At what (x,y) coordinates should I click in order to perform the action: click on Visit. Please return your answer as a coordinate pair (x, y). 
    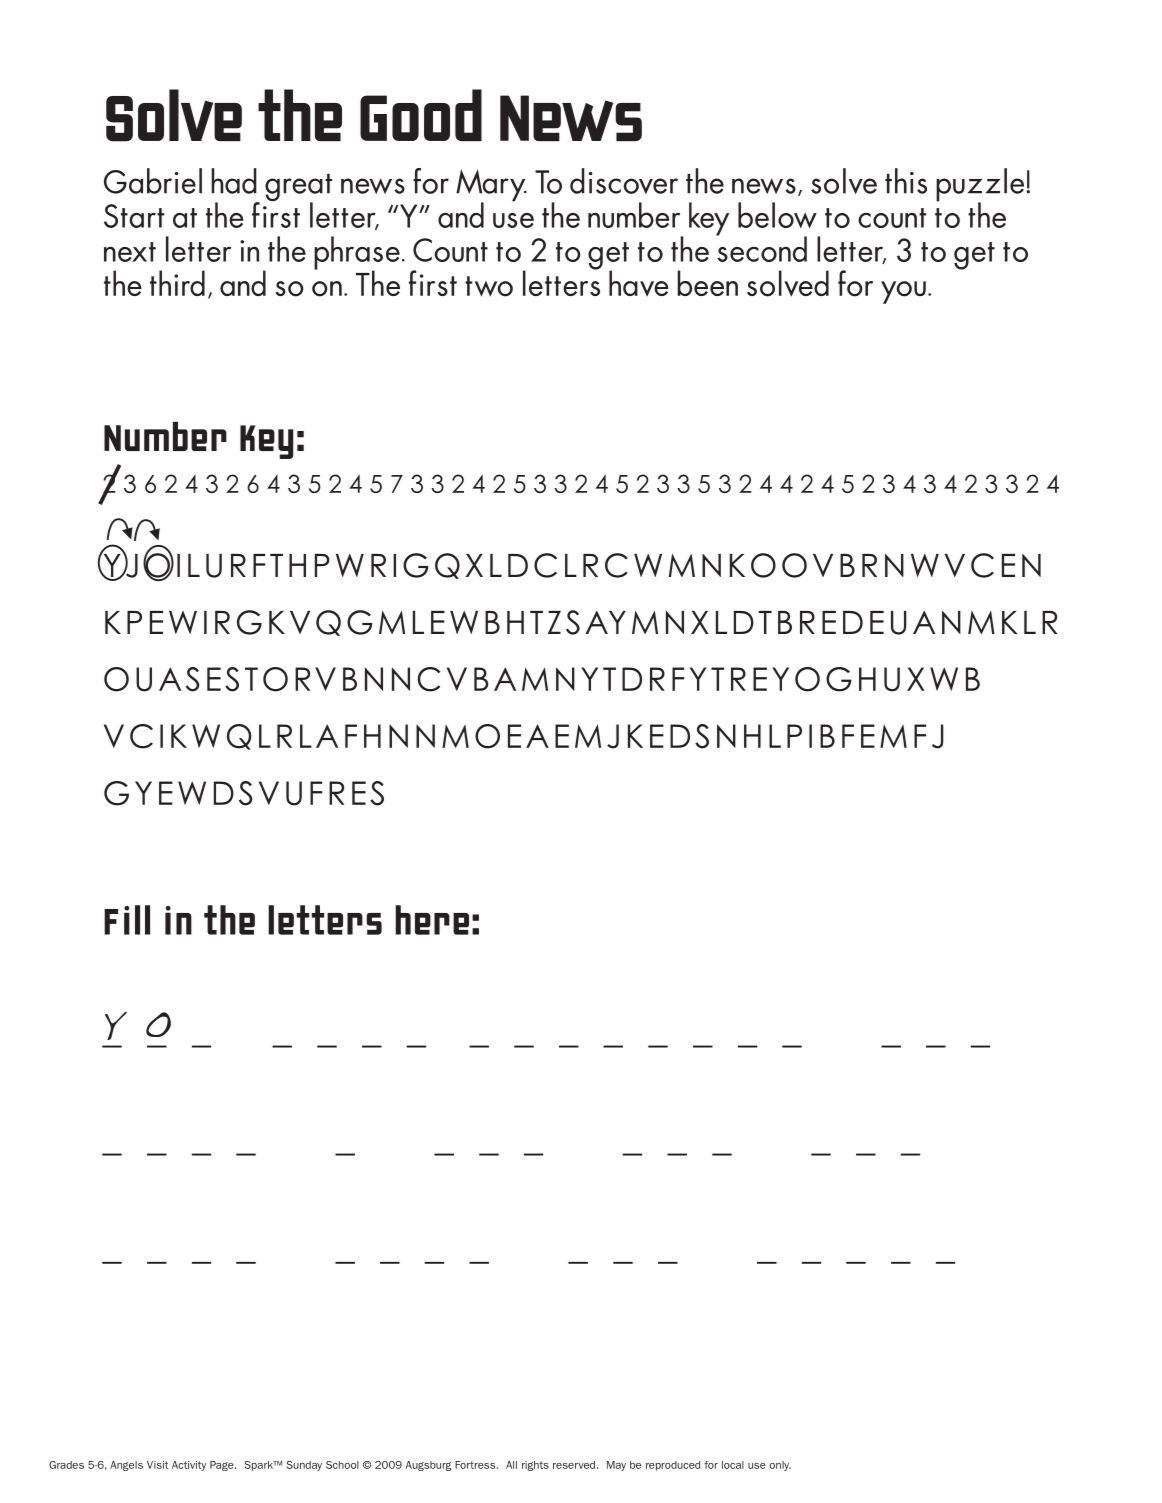
    Looking at the image, I should click on (157, 1465).
